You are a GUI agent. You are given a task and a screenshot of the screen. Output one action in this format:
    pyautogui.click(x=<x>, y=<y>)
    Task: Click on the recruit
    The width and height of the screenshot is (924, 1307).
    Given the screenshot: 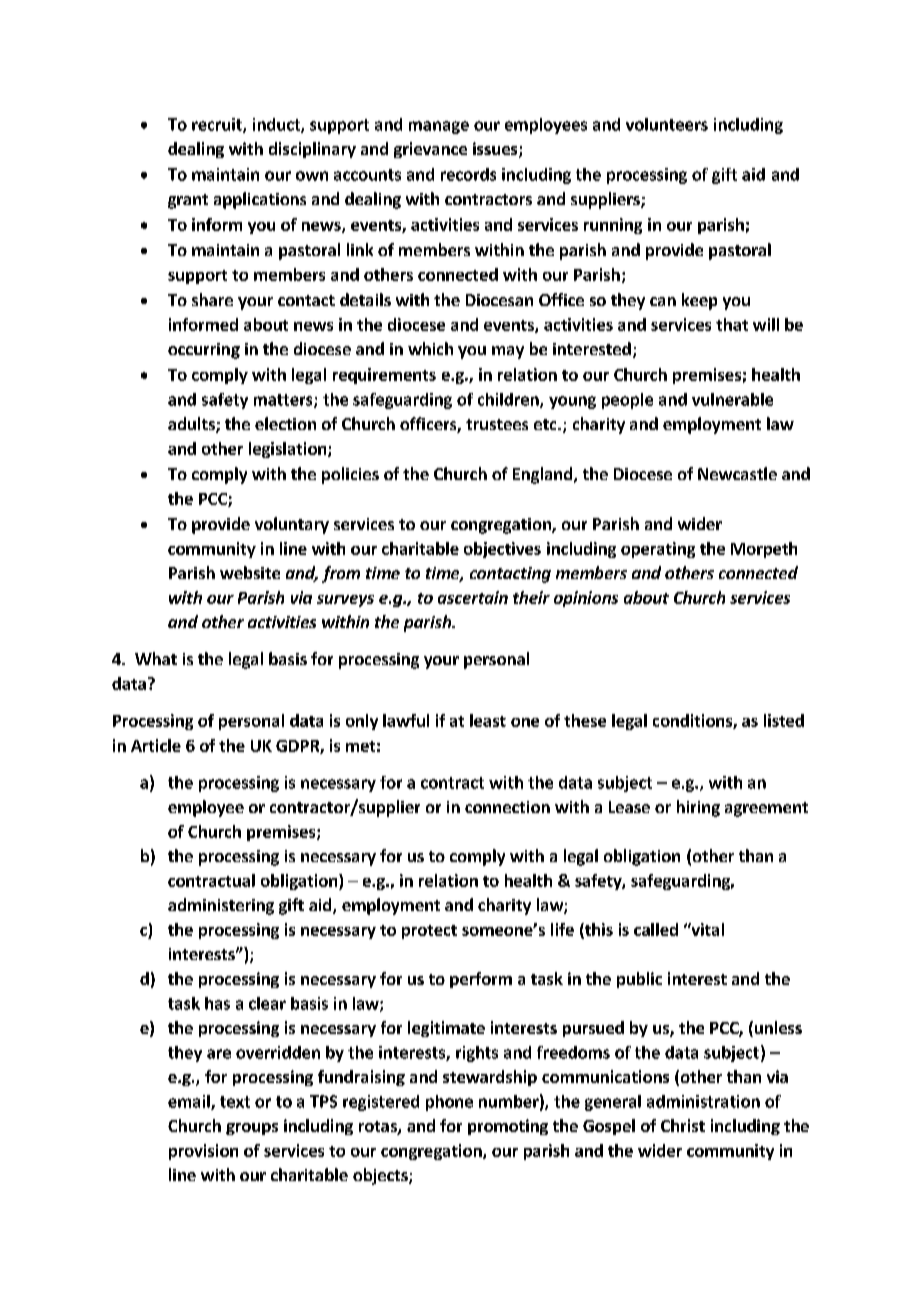 What is the action you would take?
    pyautogui.click(x=218, y=125)
